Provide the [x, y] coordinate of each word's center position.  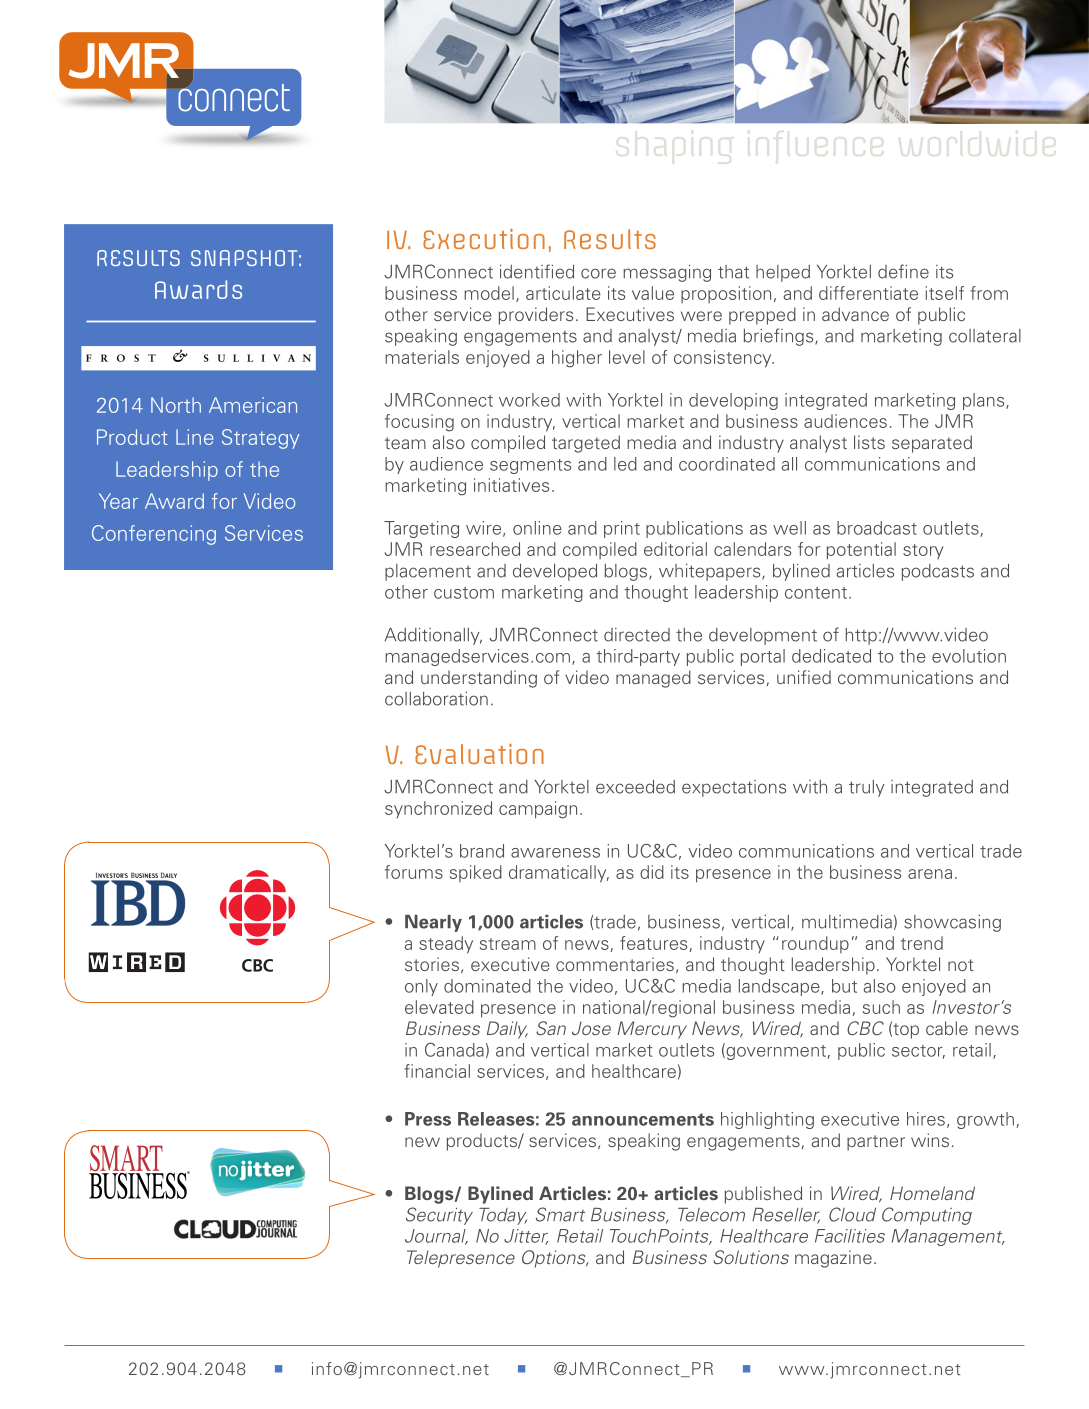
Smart [560, 1214]
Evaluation [479, 754]
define [903, 271]
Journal [436, 1237]
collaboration [436, 699]
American [253, 405]
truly [867, 788]
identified [537, 271]
